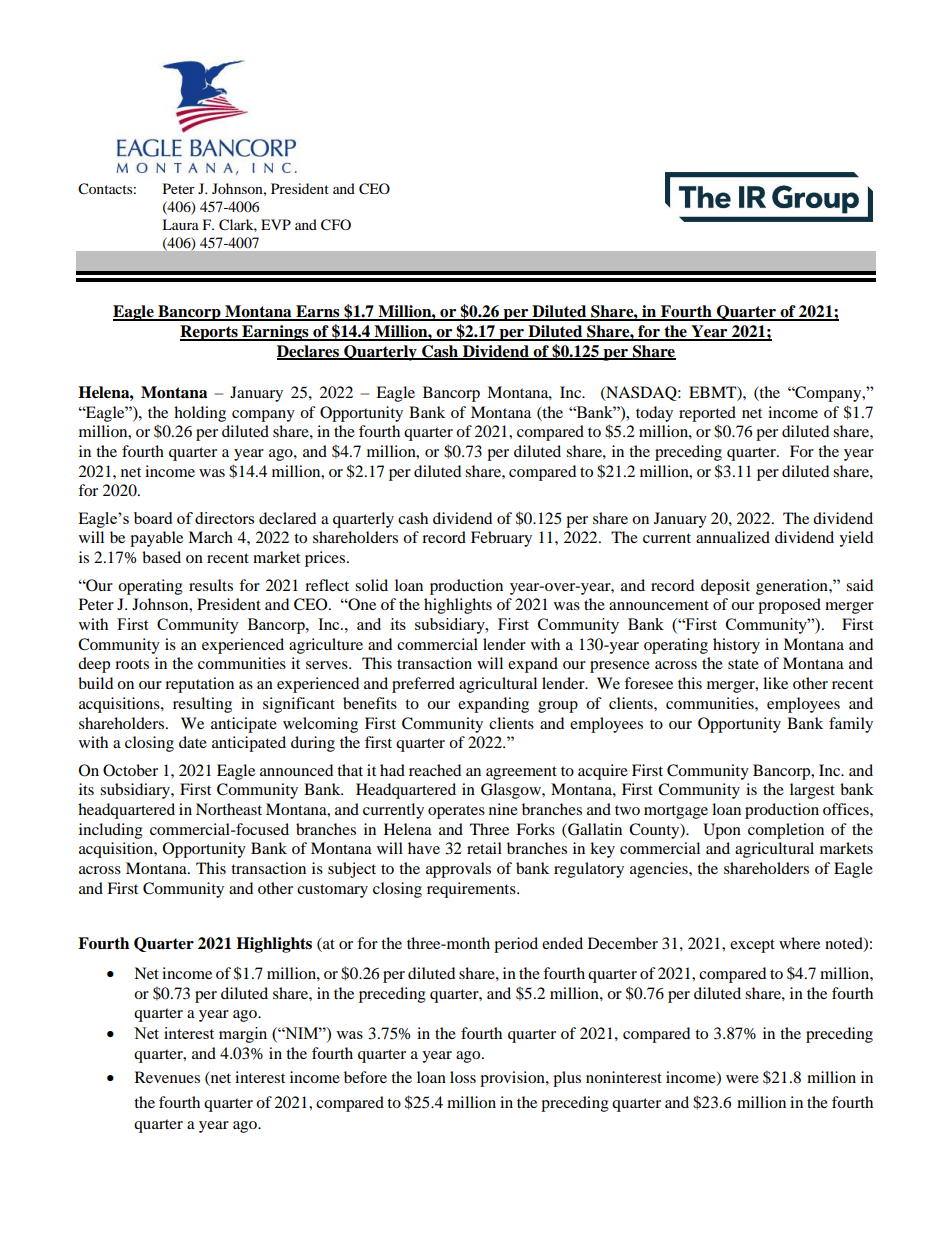 This screenshot has width=952, height=1233. What do you see at coordinates (200, 414) in the screenshot?
I see `holding` at bounding box center [200, 414].
